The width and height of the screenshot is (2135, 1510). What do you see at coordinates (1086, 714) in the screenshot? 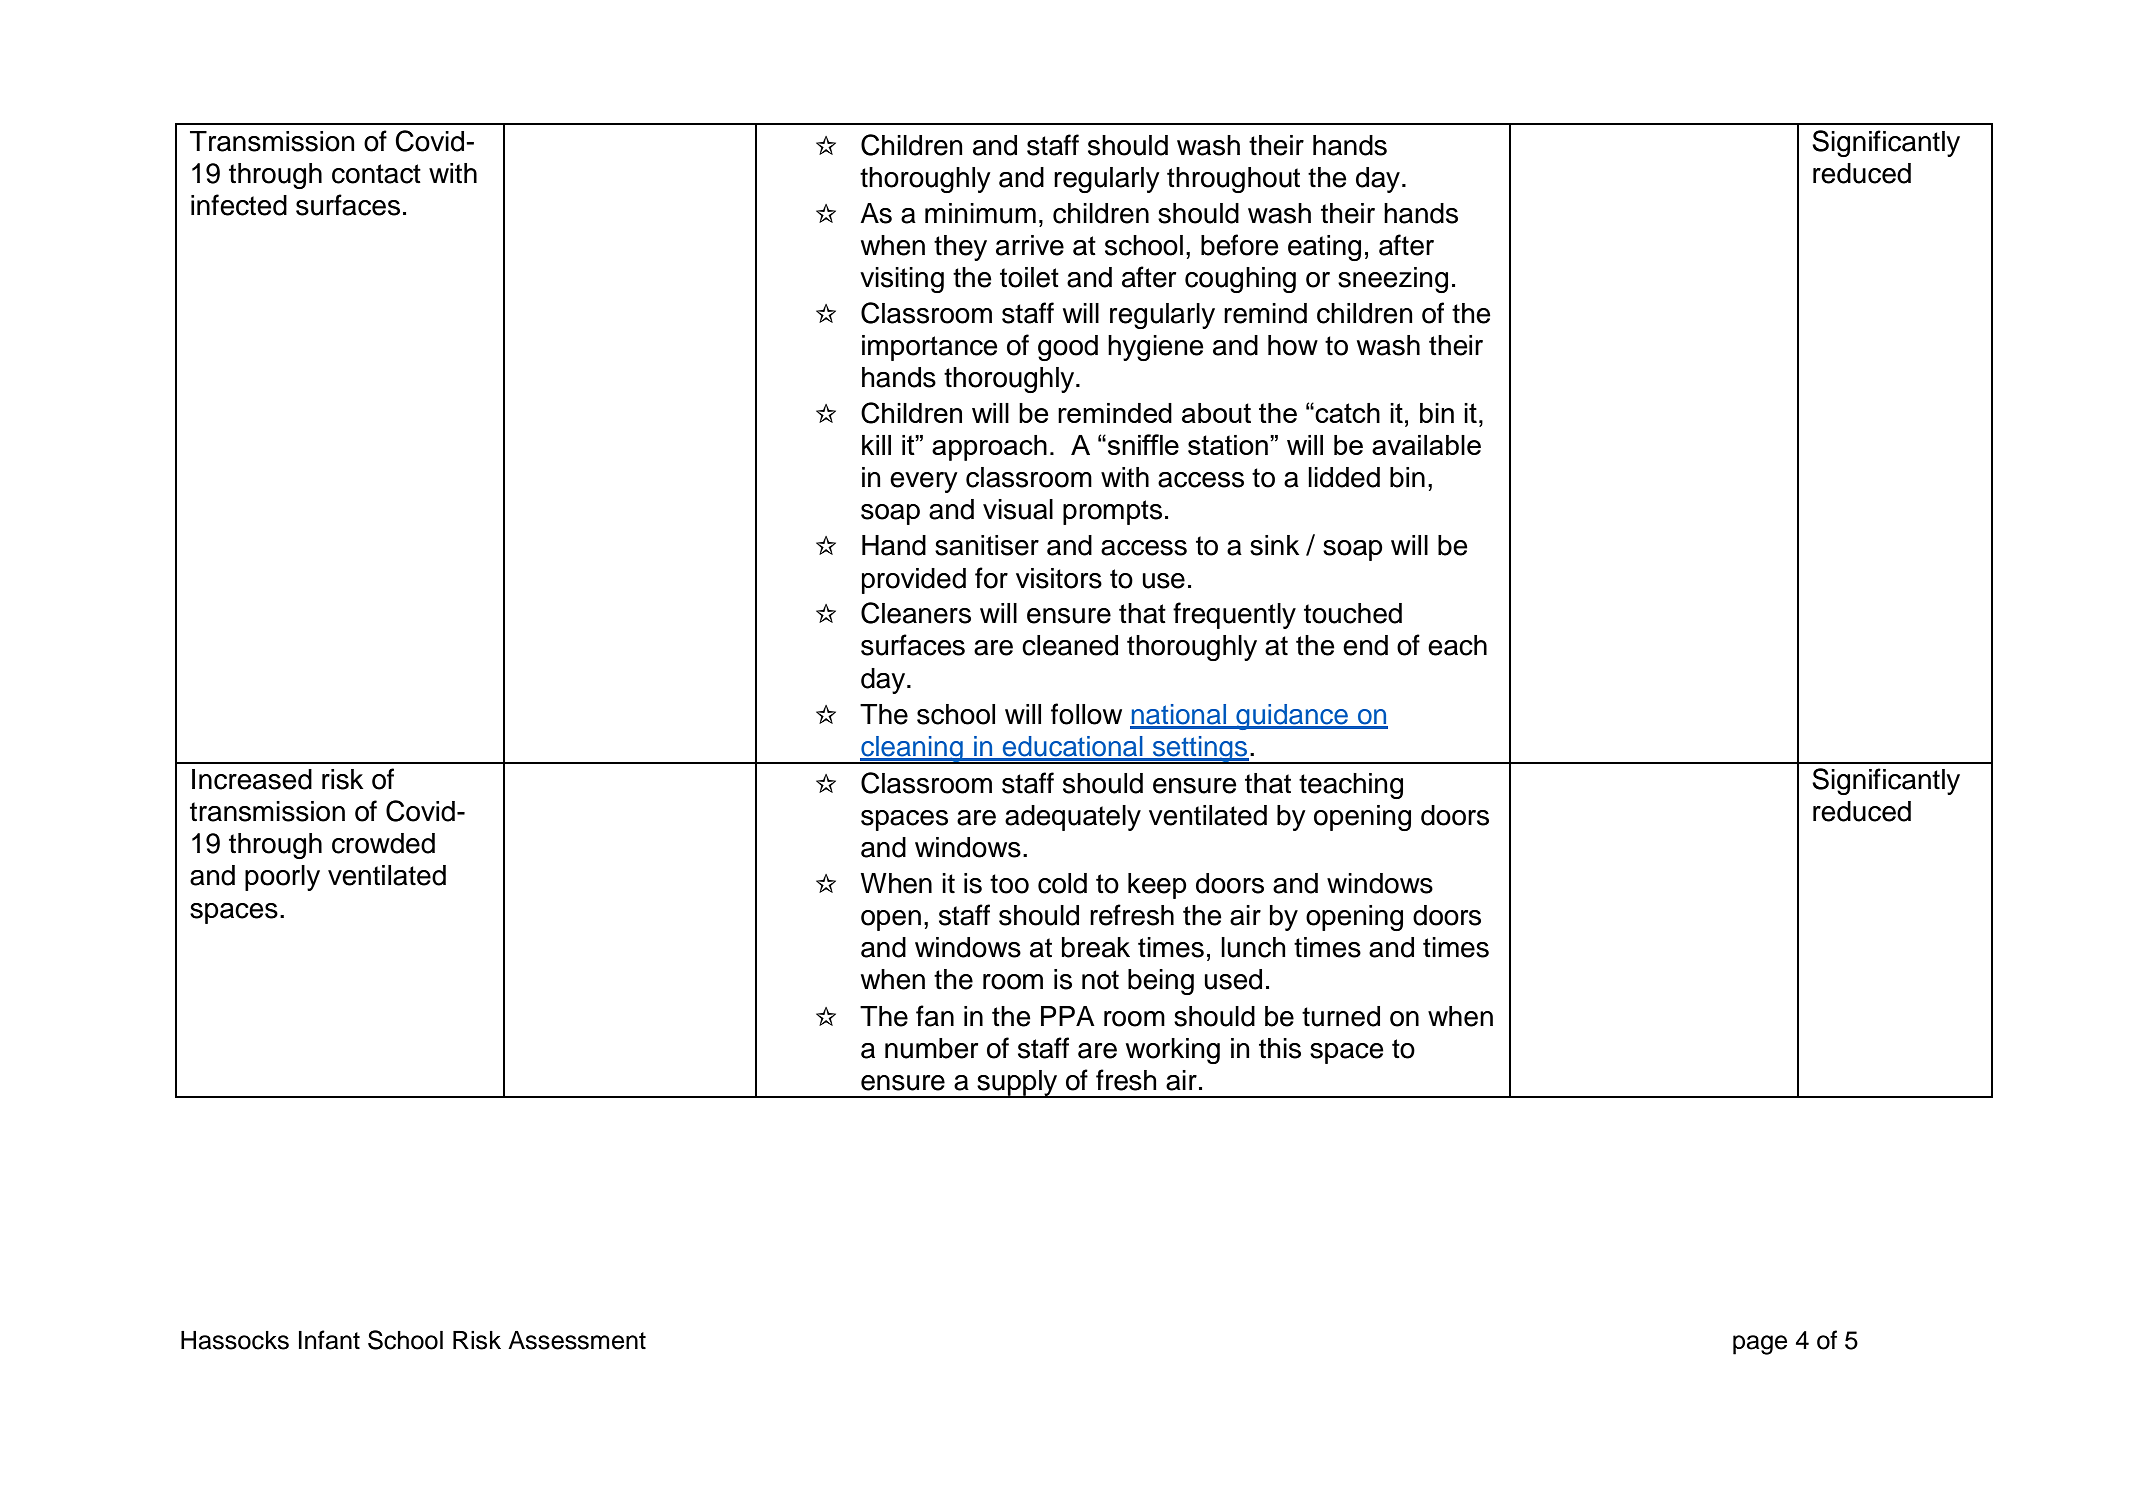
I see `follow` at bounding box center [1086, 714].
